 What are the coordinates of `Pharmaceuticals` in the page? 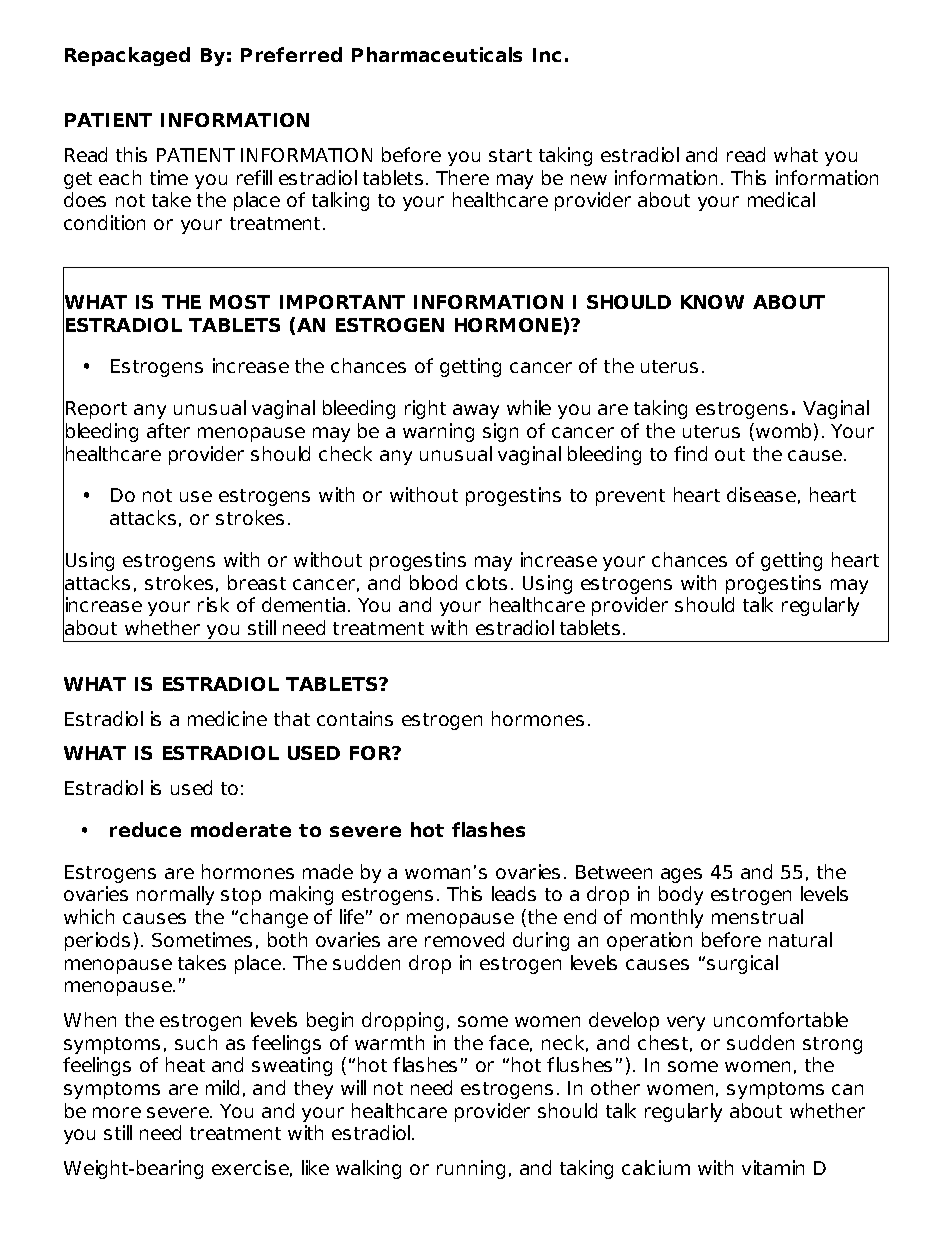 It's located at (437, 54).
